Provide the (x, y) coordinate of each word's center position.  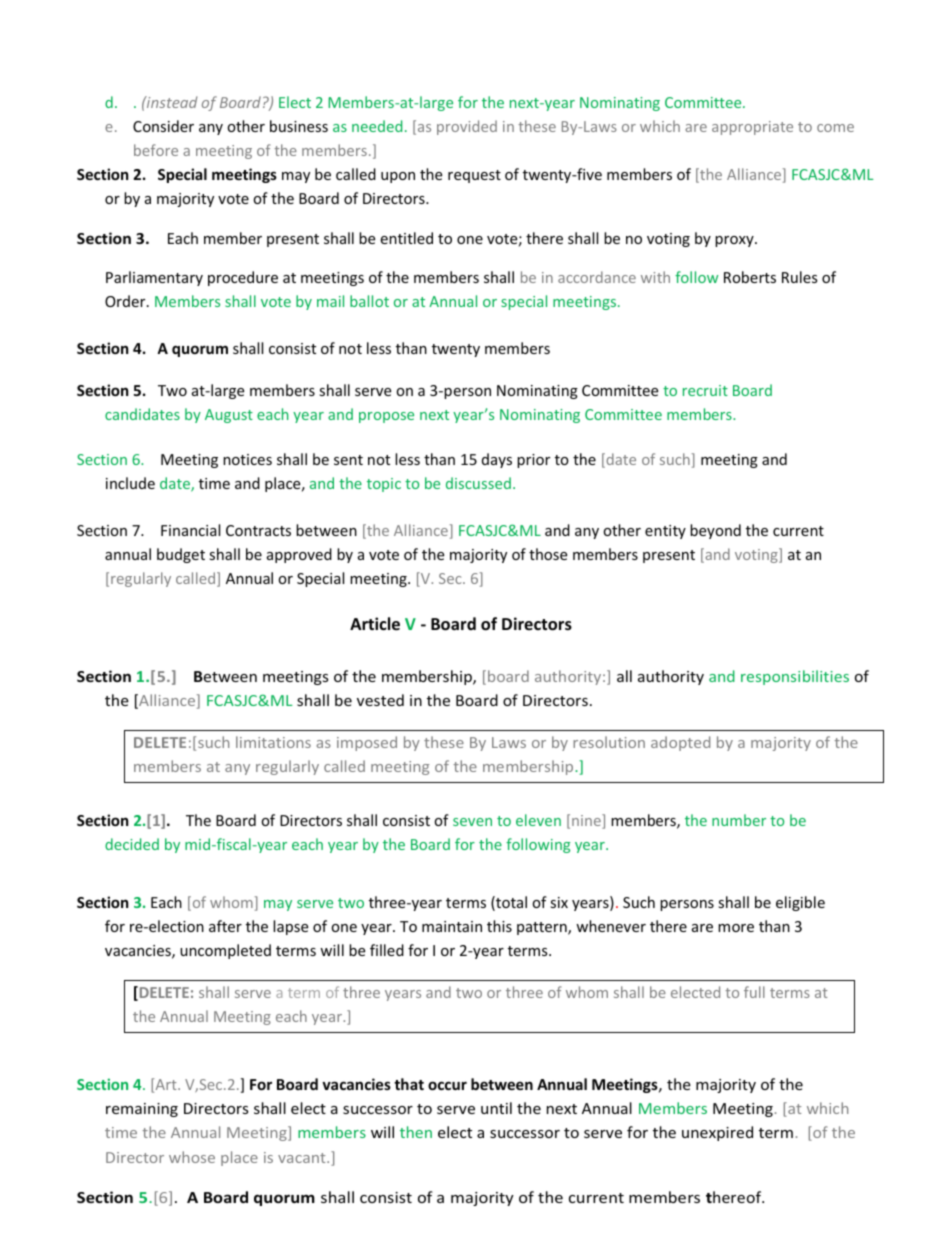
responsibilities (795, 677)
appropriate (752, 128)
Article (375, 624)
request (474, 176)
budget (181, 555)
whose (192, 1157)
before (156, 150)
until (496, 1108)
